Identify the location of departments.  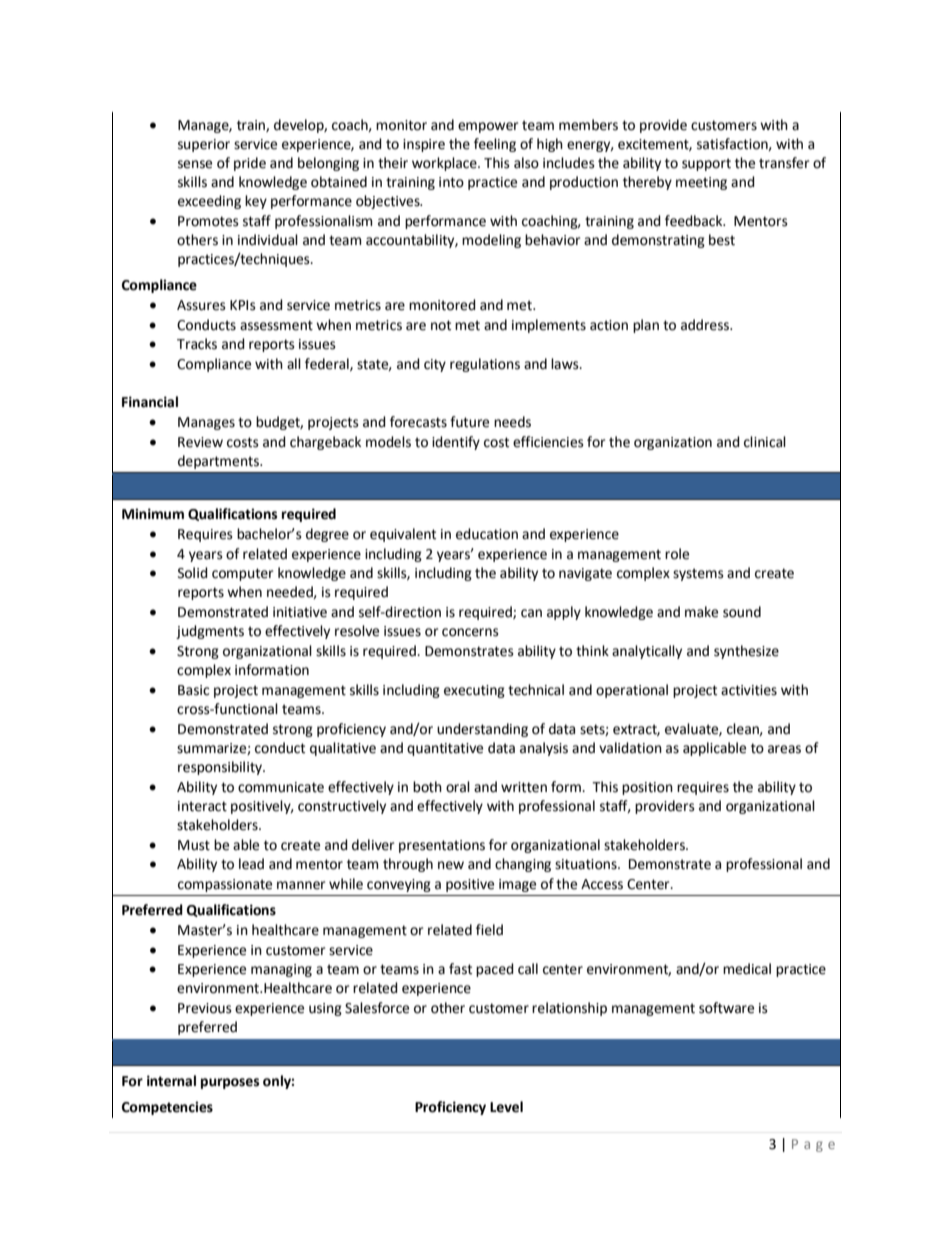
(219, 462).
